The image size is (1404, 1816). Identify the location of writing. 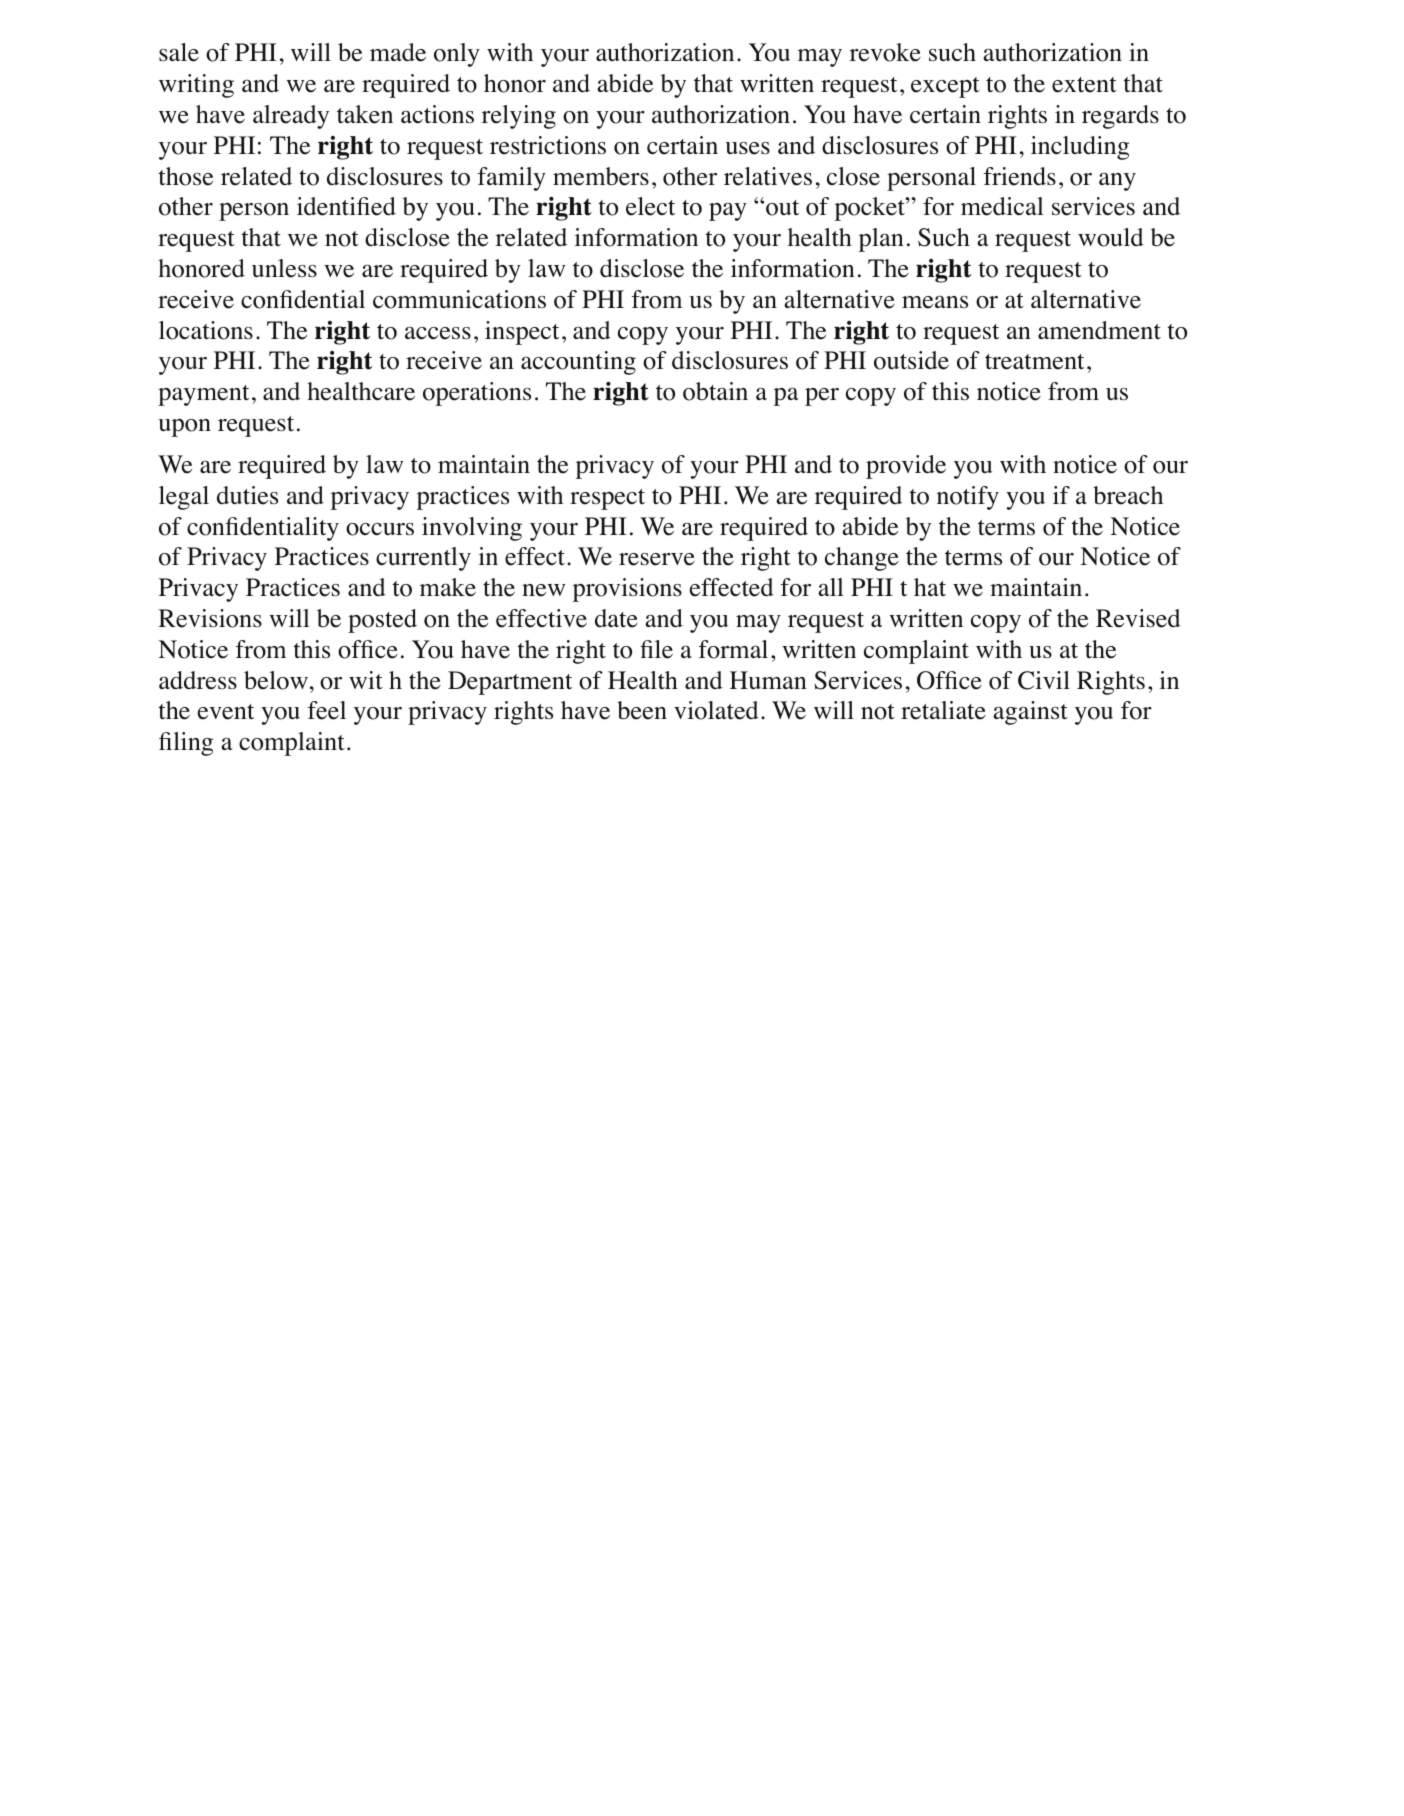
(196, 86).
